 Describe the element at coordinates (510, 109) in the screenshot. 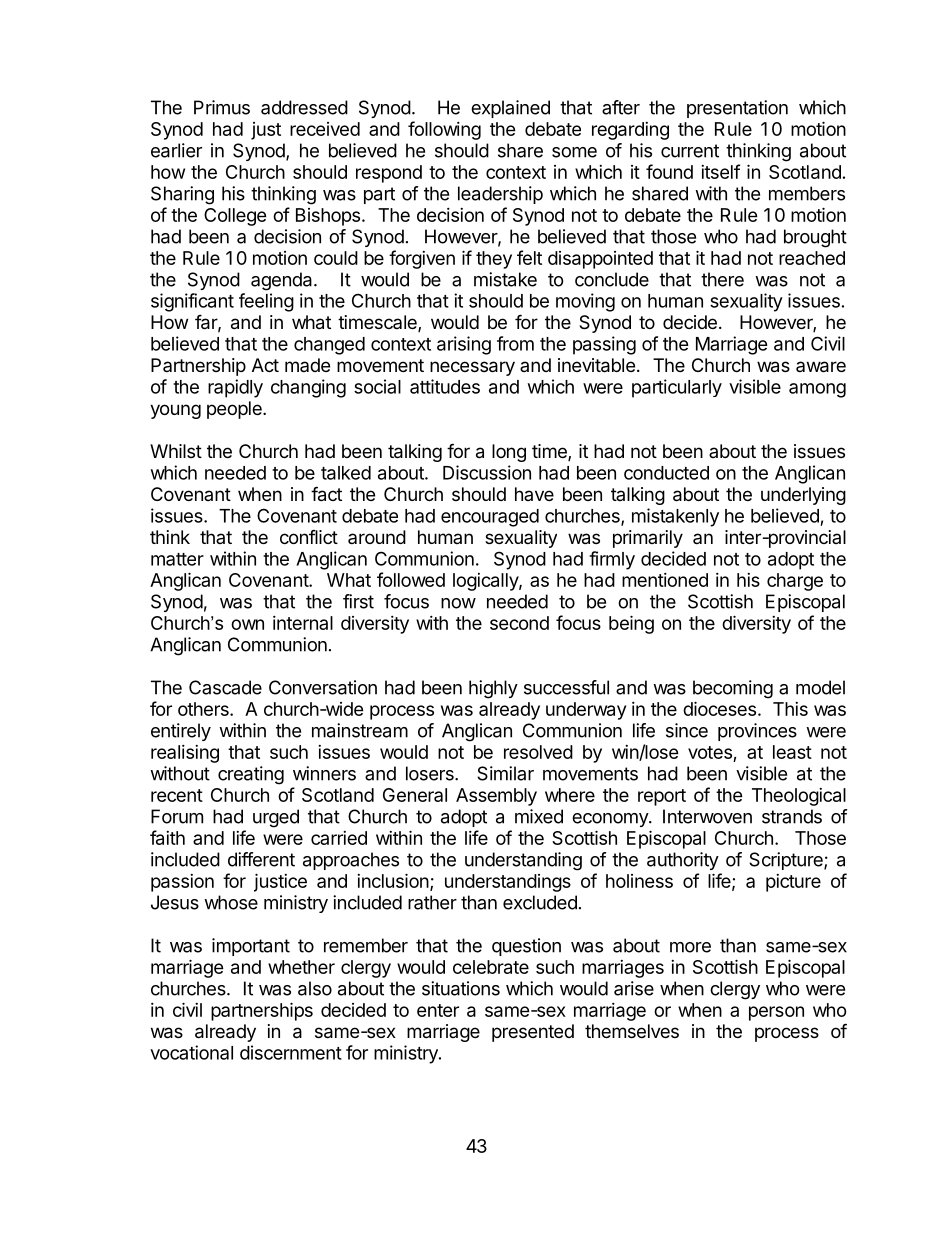

I see `explained` at that location.
